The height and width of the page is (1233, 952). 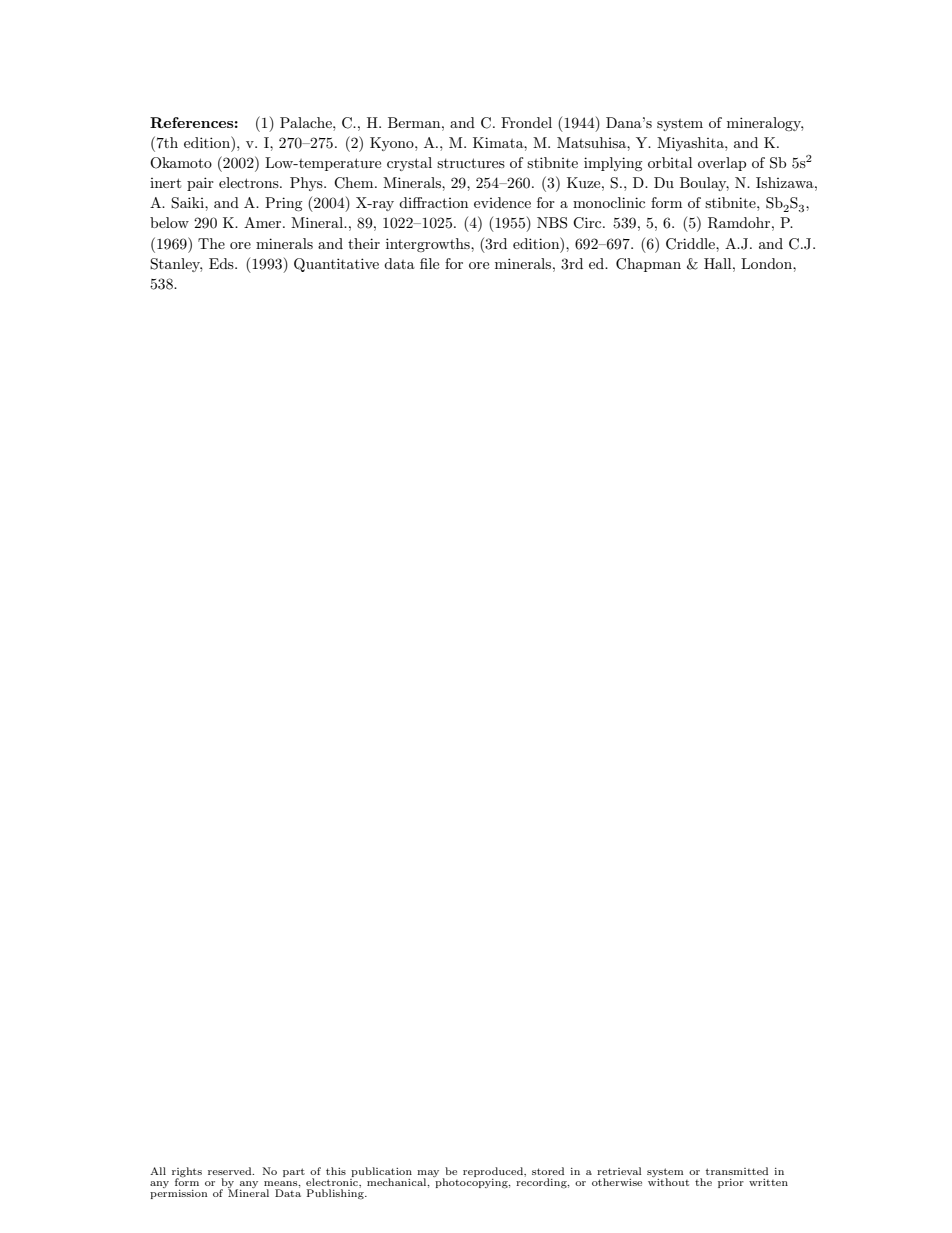 I want to click on without, so click(x=668, y=1181).
